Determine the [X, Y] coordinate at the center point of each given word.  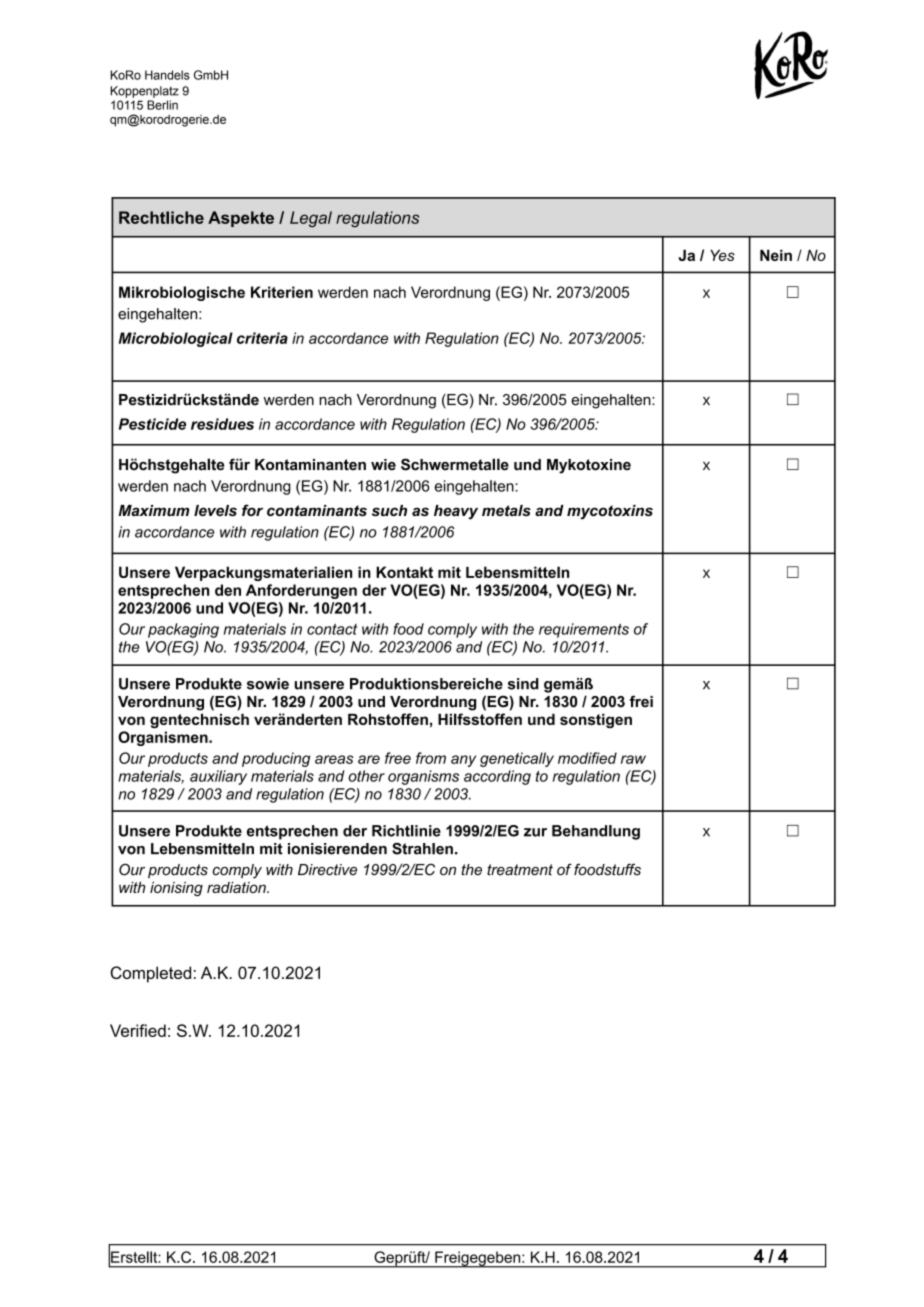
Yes [722, 255]
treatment [520, 870]
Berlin [162, 105]
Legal [311, 219]
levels [215, 510]
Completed [150, 974]
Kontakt [404, 572]
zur [535, 832]
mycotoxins [610, 512]
